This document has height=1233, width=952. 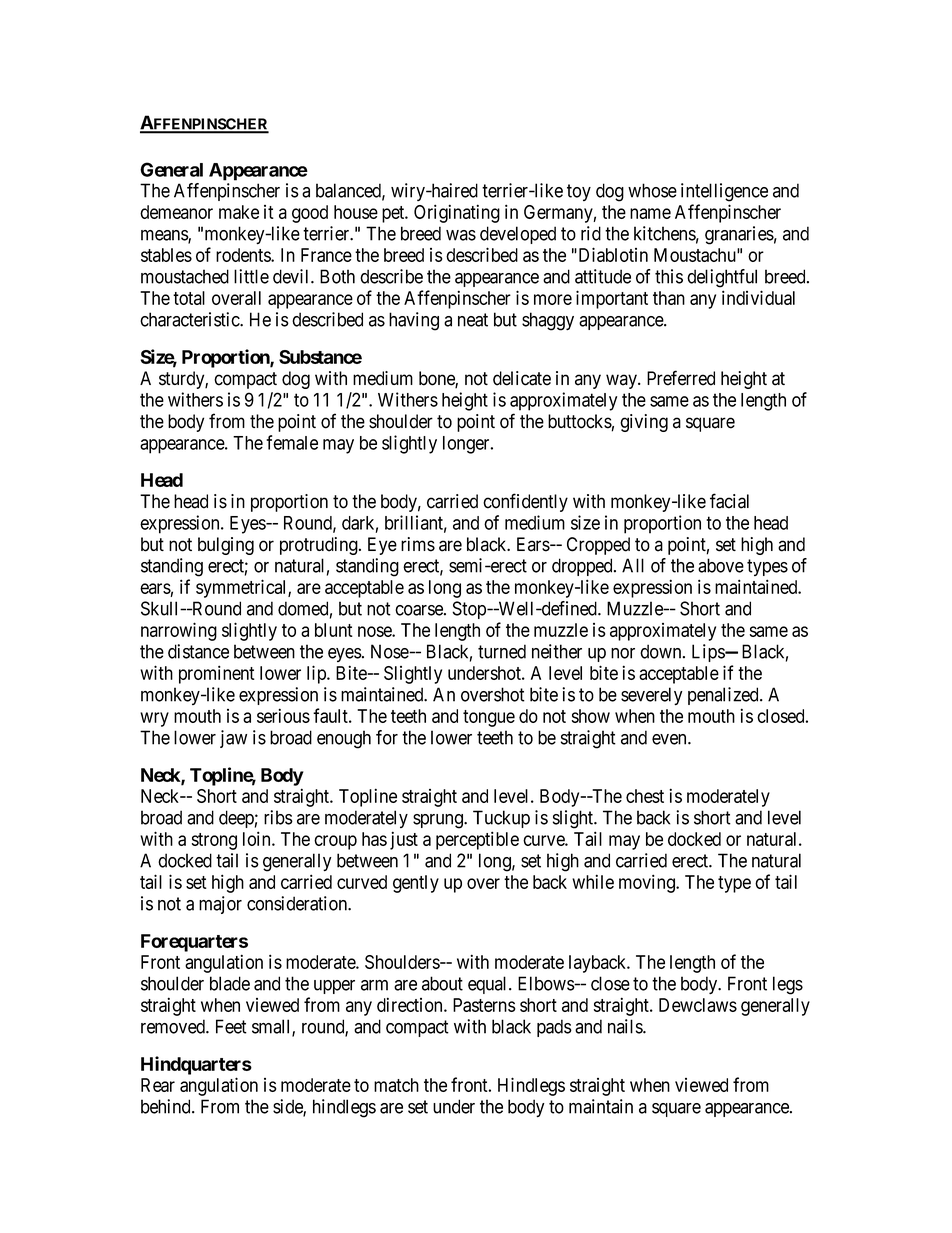 I want to click on facial, so click(x=729, y=501).
